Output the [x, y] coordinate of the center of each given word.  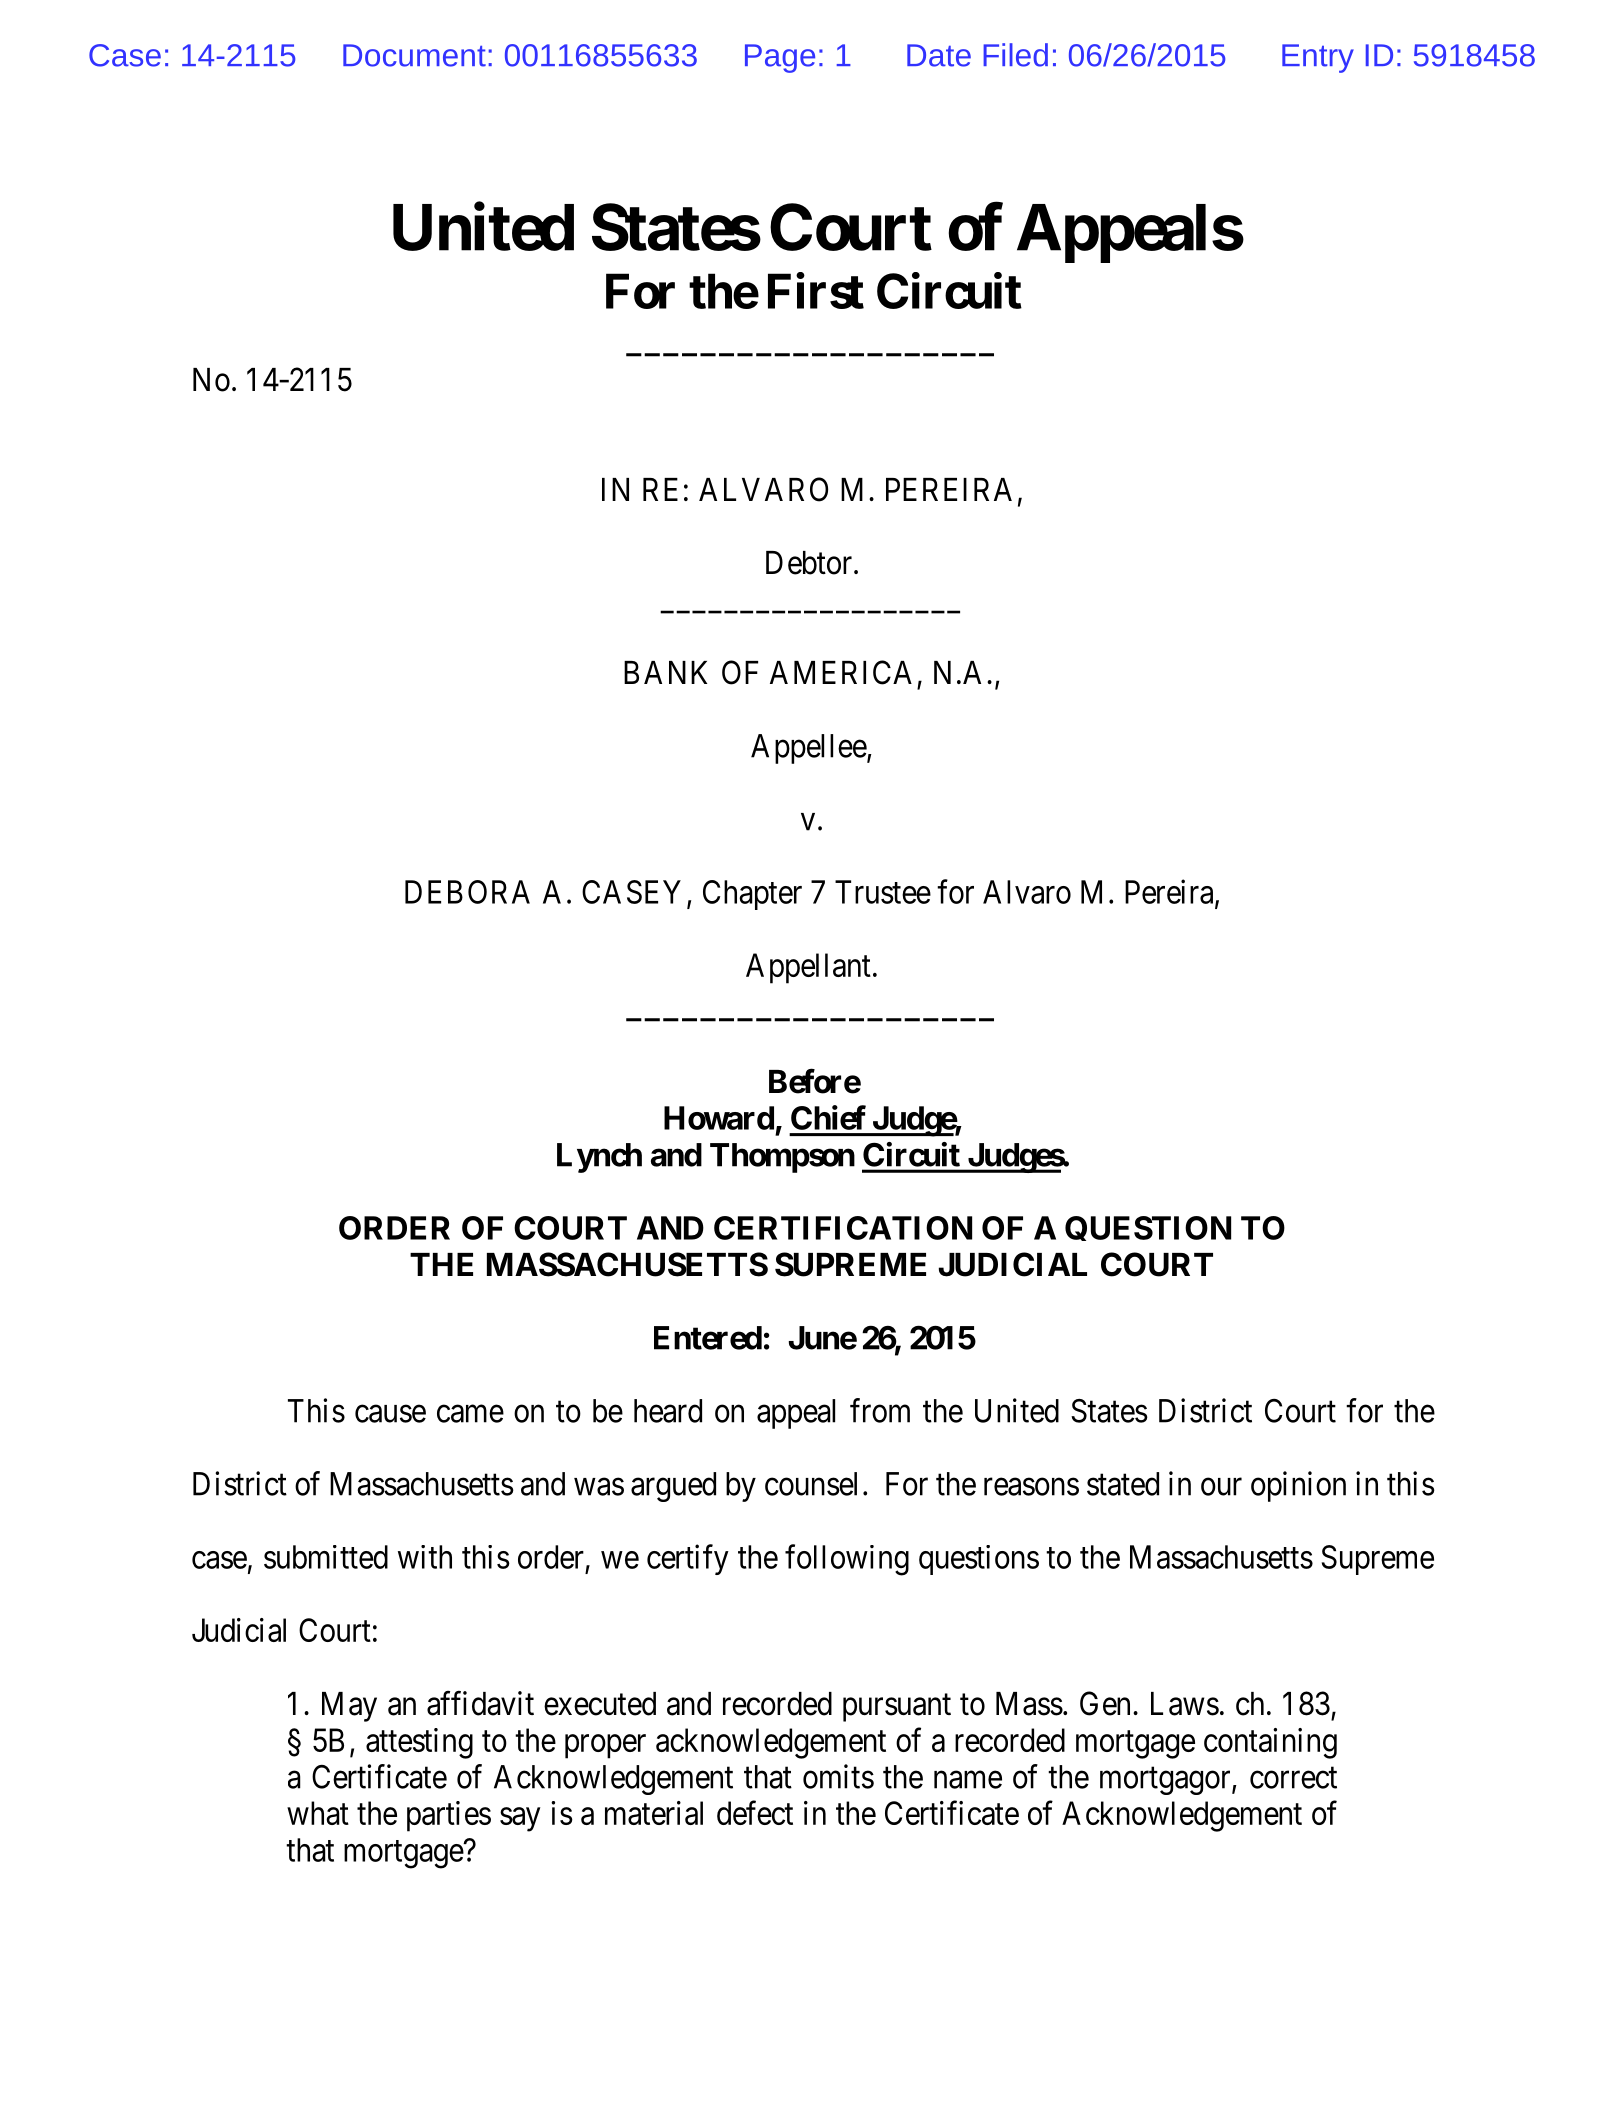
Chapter [752, 895]
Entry [1318, 58]
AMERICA [841, 672]
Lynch [599, 1158]
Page [780, 58]
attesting [419, 1743]
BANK [665, 672]
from [880, 1410]
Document [414, 55]
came [470, 1414]
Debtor [810, 563]
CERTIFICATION [843, 1228]
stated [1123, 1484]
